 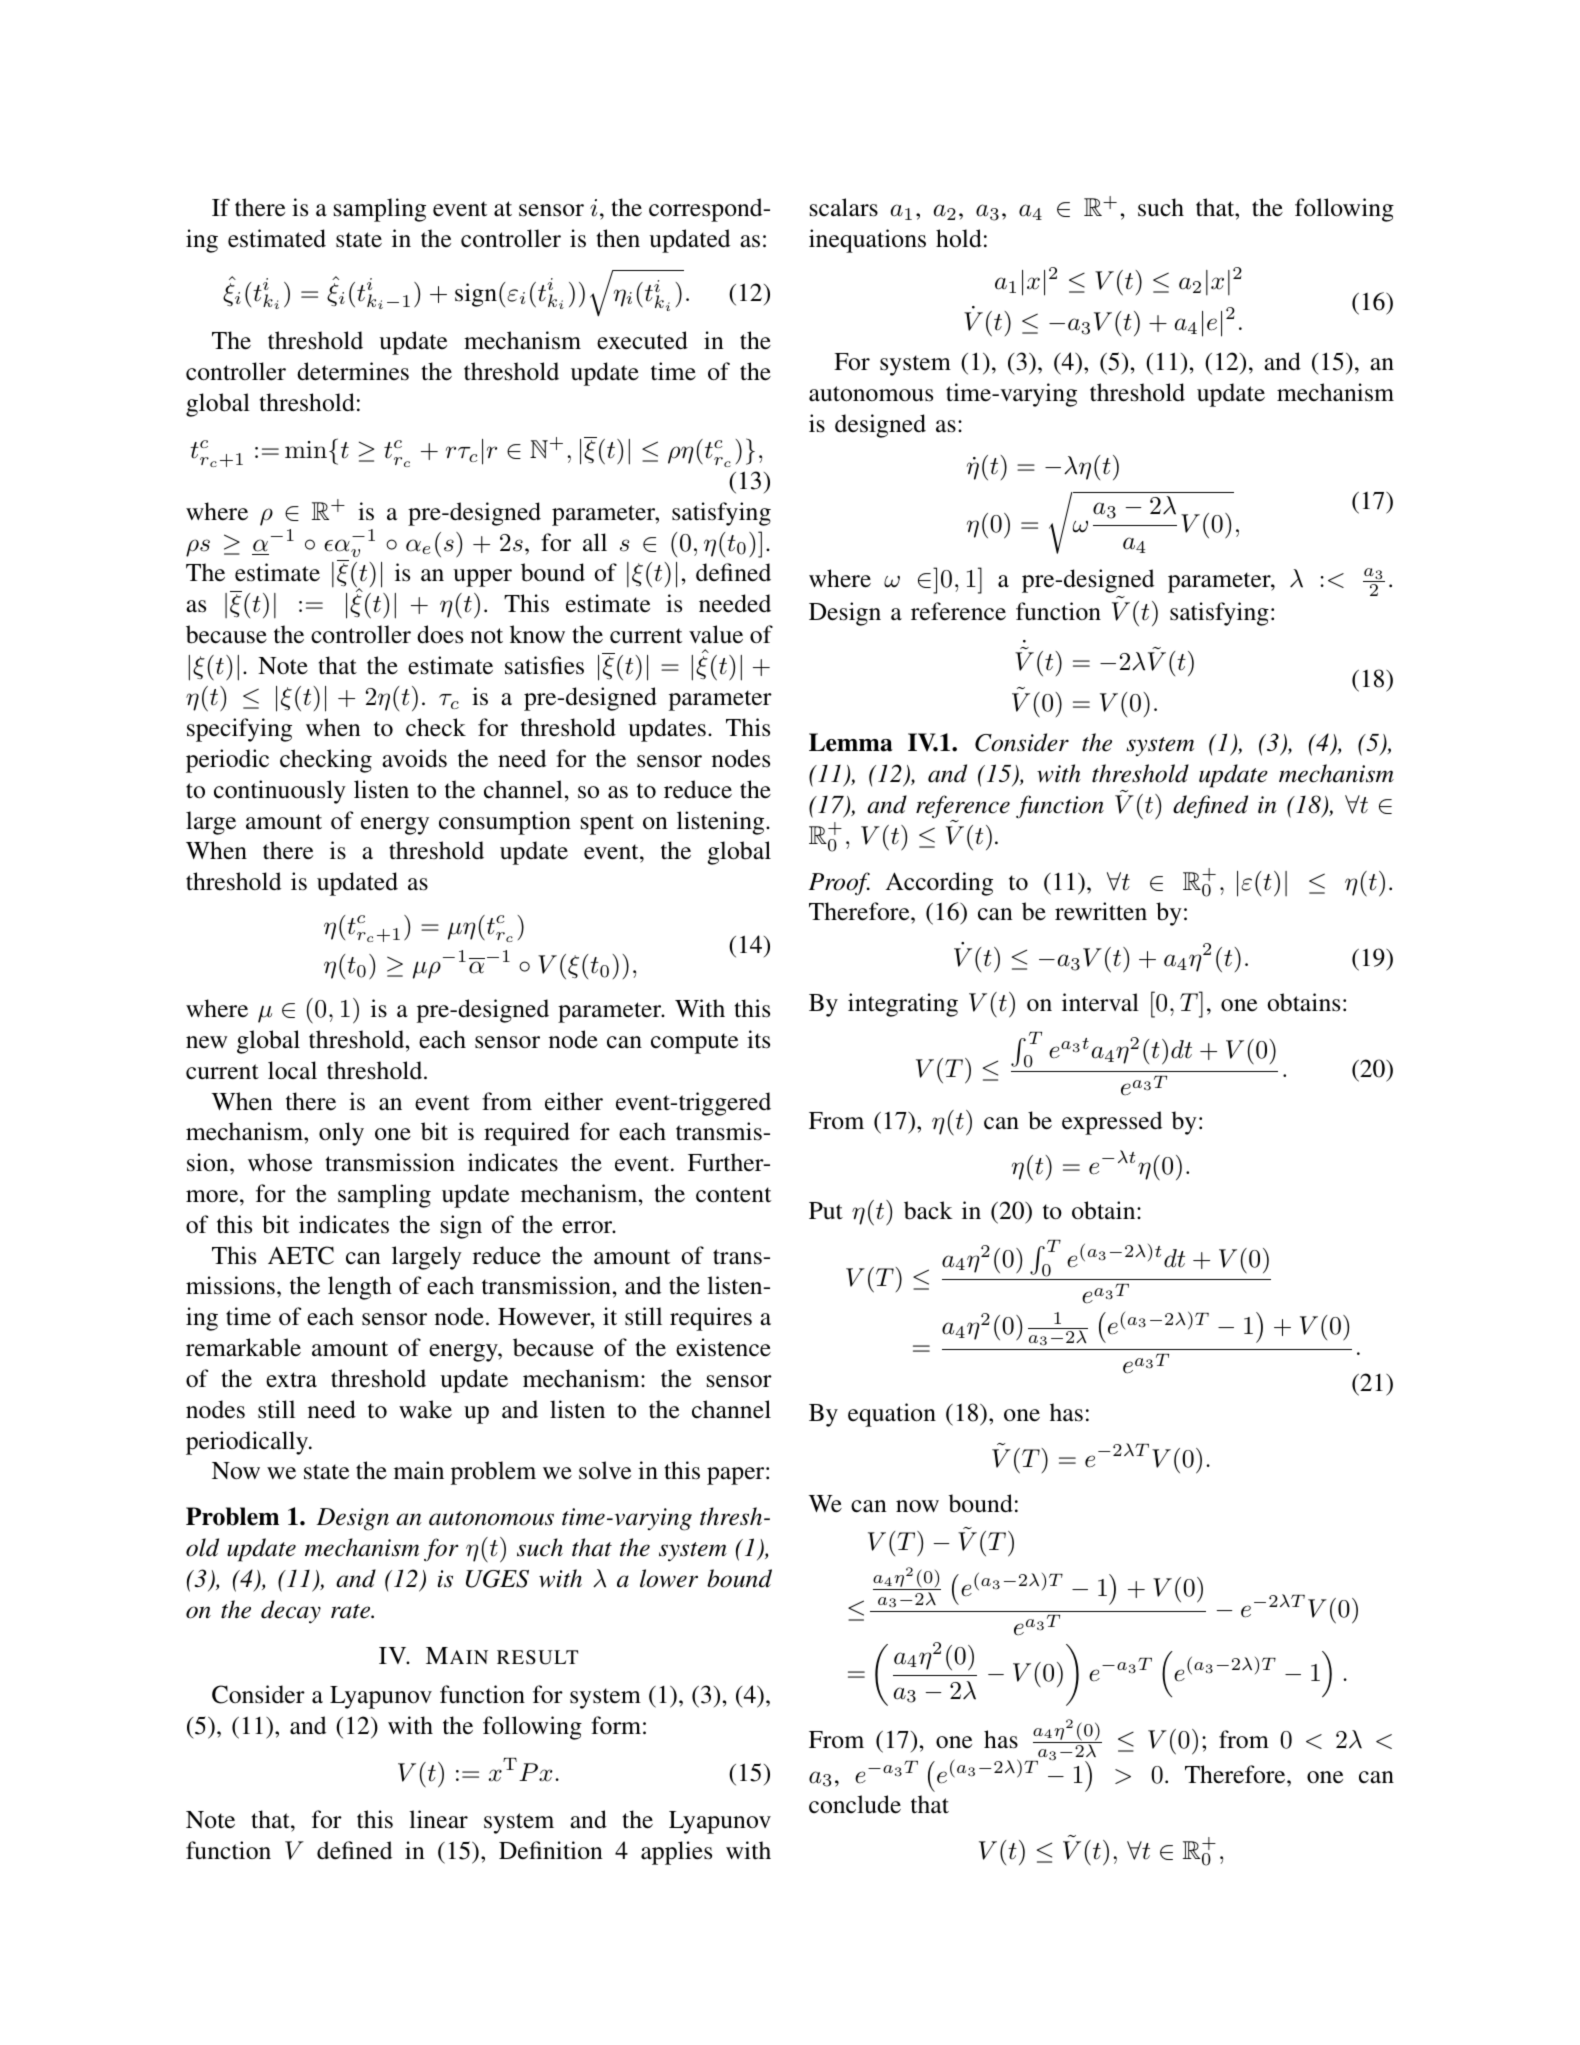 I want to click on interval, so click(x=1100, y=1002).
